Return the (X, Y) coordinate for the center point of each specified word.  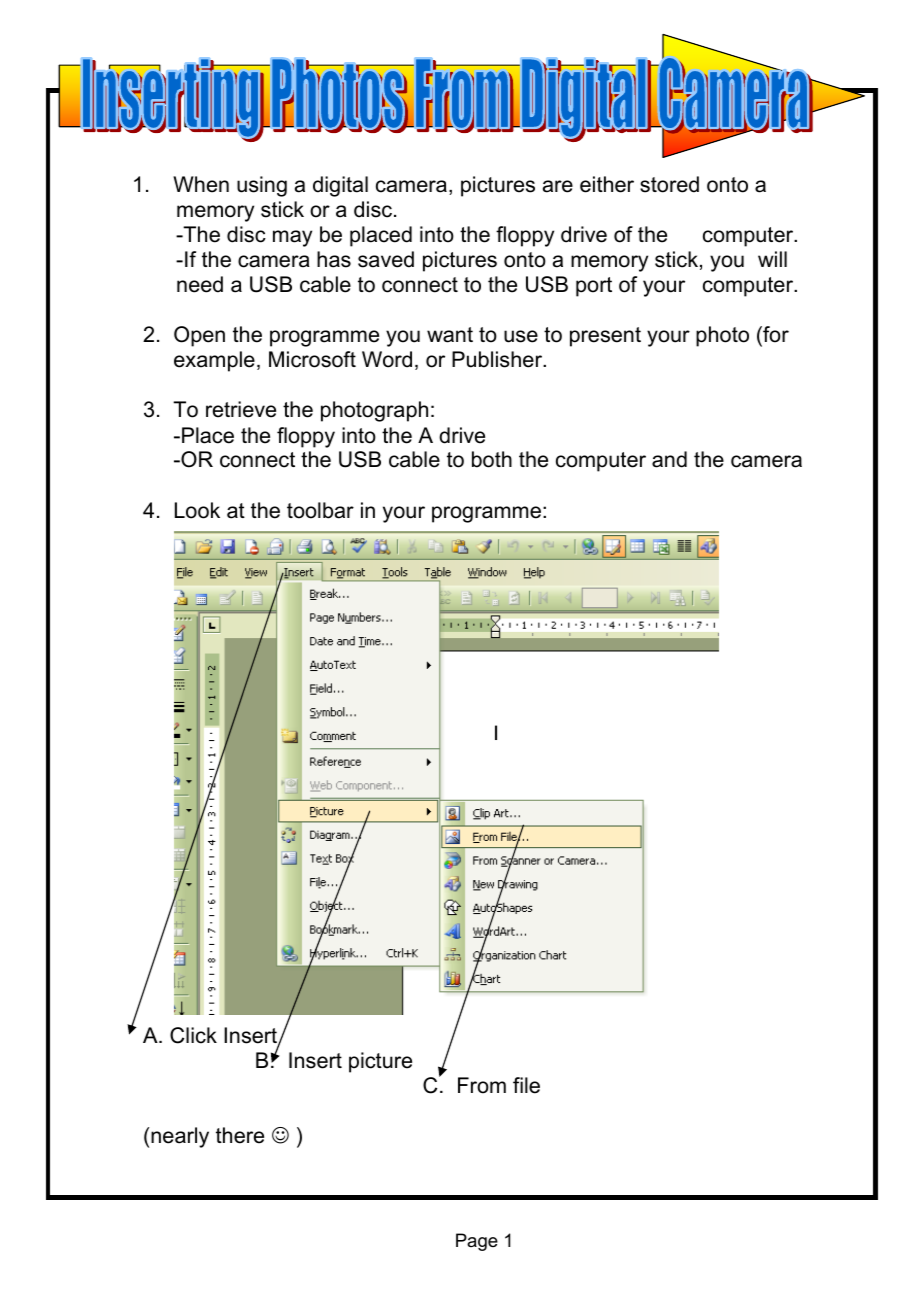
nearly (180, 1137)
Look (197, 510)
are (558, 186)
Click (193, 1035)
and (669, 459)
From (482, 1085)
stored (669, 184)
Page (477, 1242)
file (526, 1085)
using (262, 186)
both (492, 459)
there (240, 1135)
